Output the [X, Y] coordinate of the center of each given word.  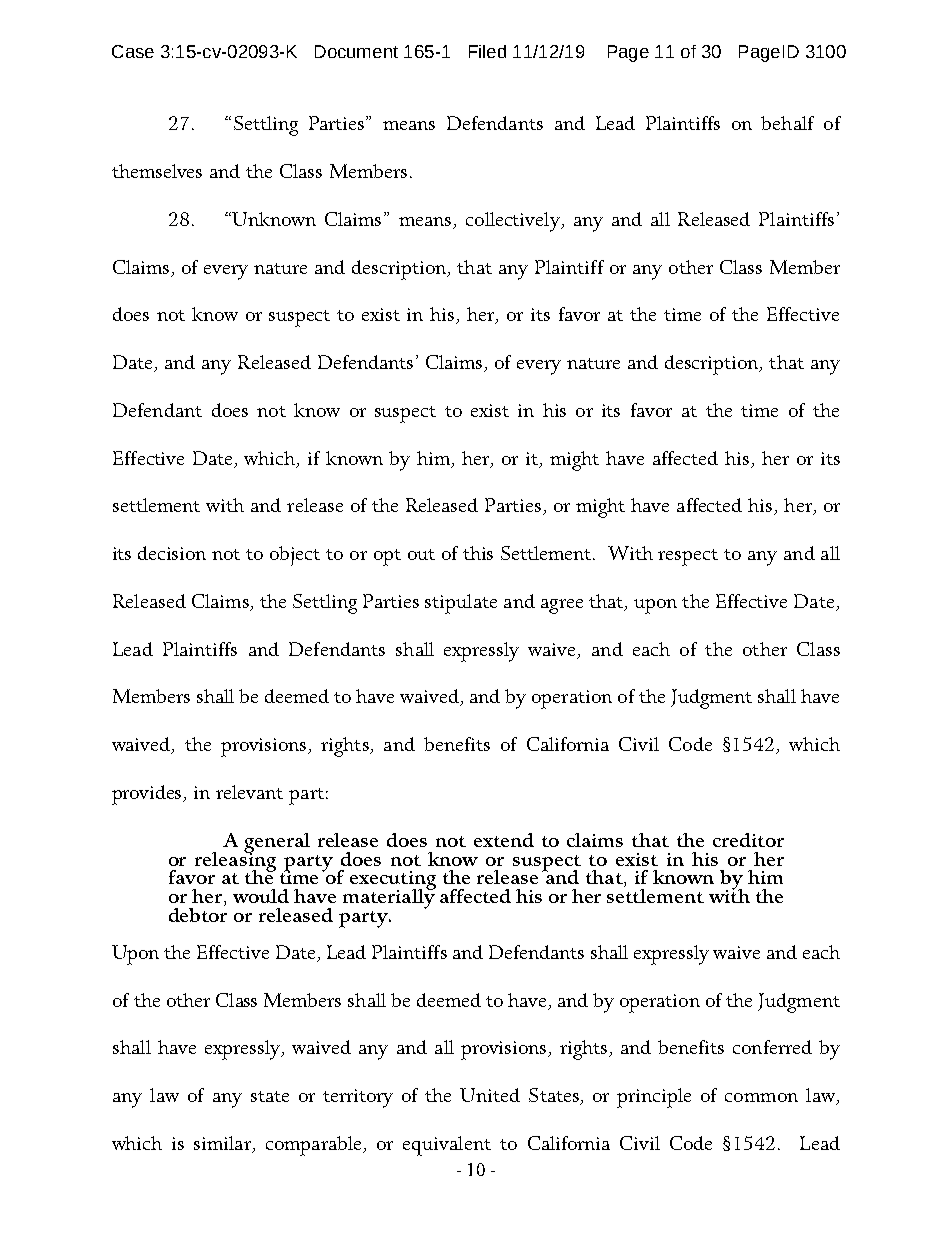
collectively [514, 222]
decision [172, 553]
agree [562, 606]
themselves [157, 171]
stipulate [461, 604]
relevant [249, 792]
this [478, 553]
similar [223, 1144]
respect [688, 557]
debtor [198, 913]
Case [133, 51]
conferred [772, 1047]
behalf [787, 123]
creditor [748, 840]
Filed [487, 51]
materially [389, 897]
